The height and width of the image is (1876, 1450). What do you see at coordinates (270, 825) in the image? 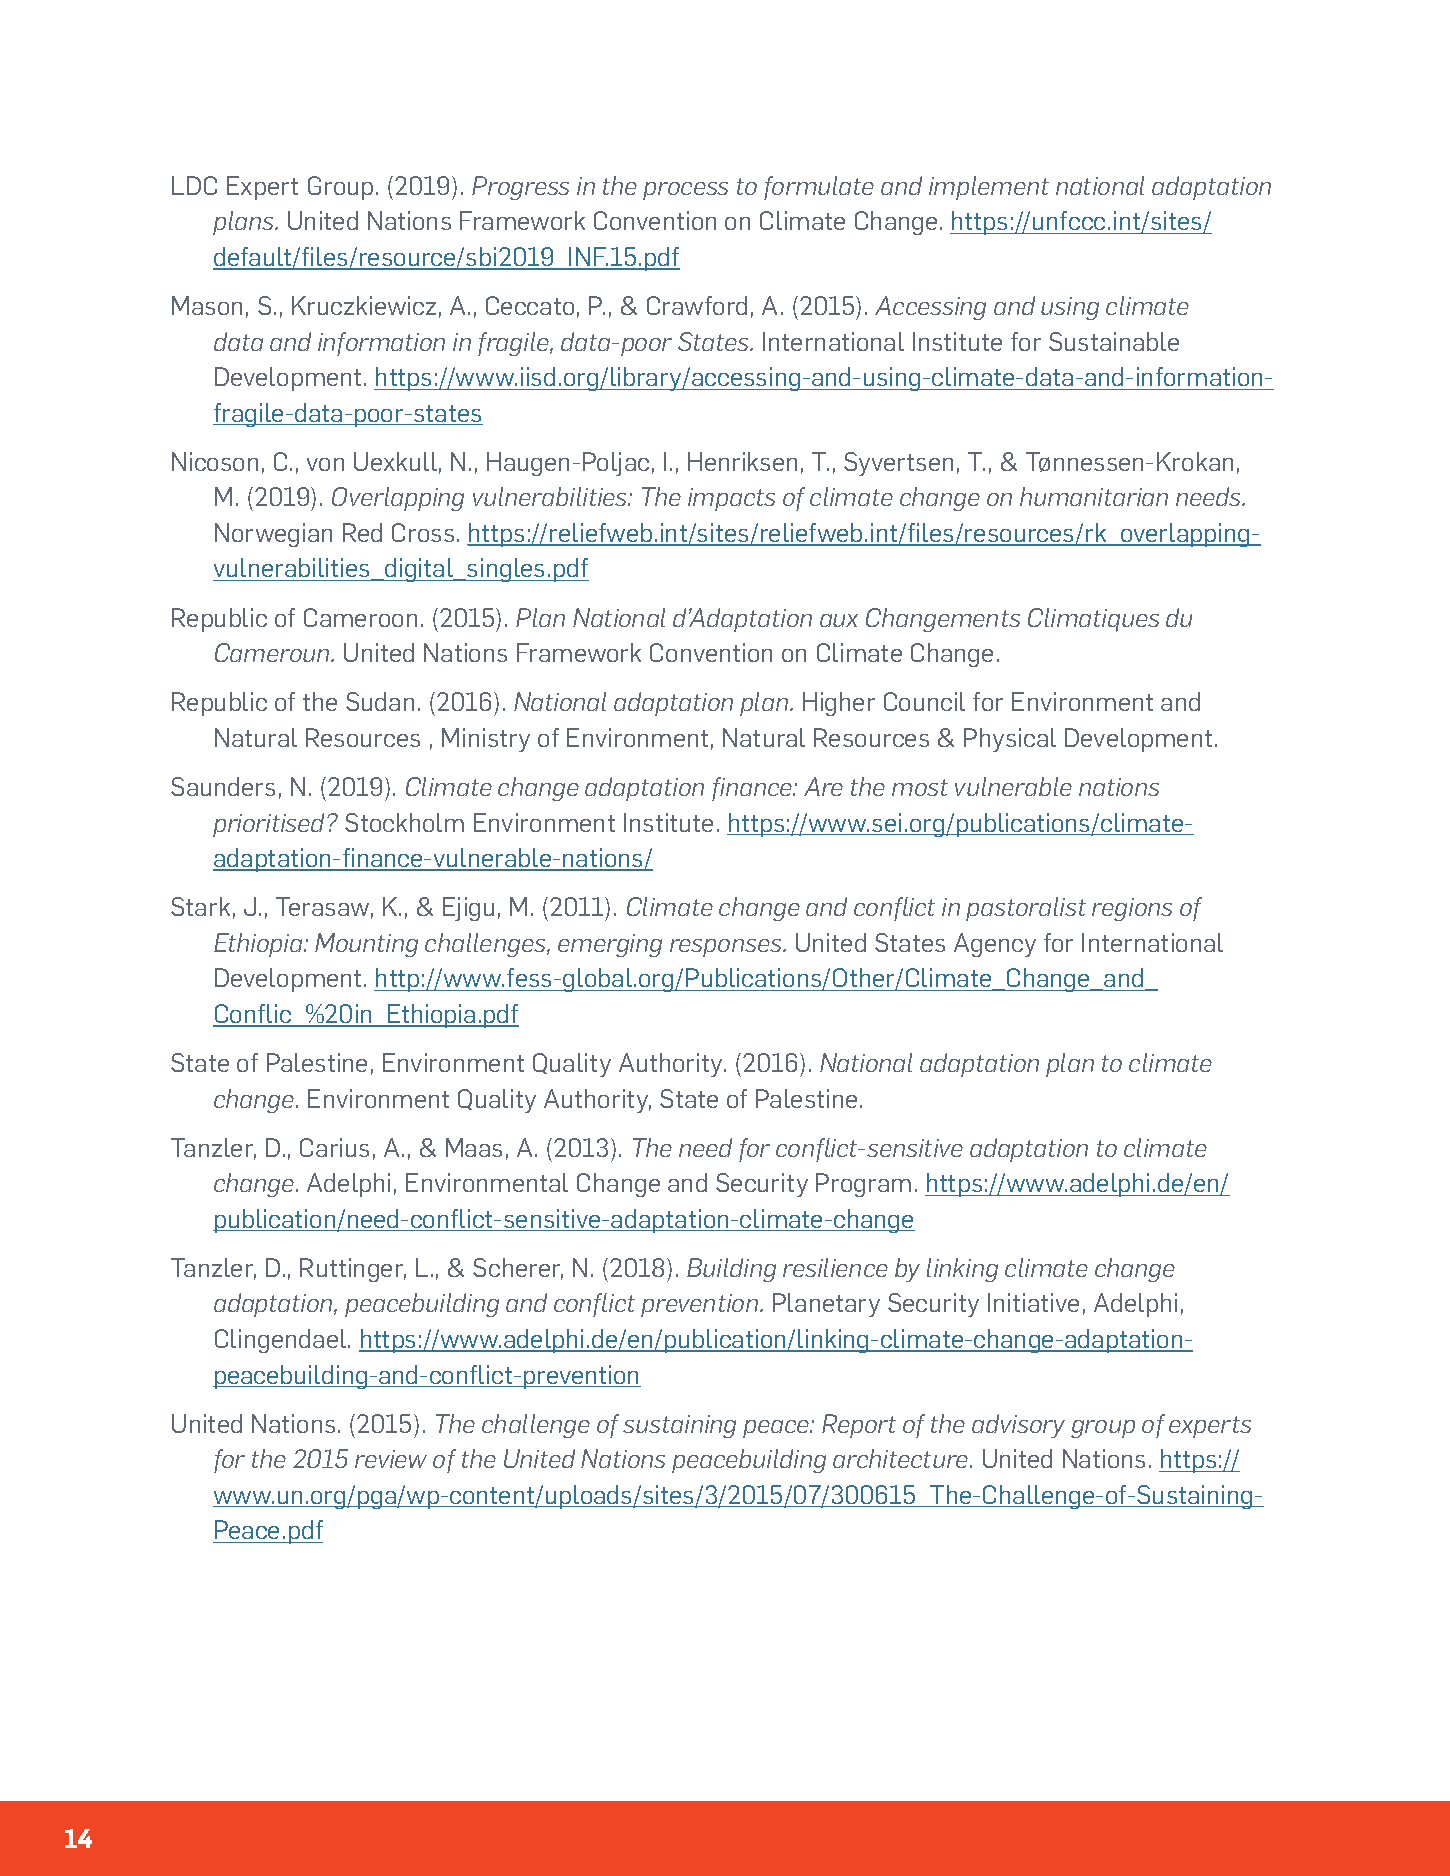
I see `prioritised` at bounding box center [270, 825].
